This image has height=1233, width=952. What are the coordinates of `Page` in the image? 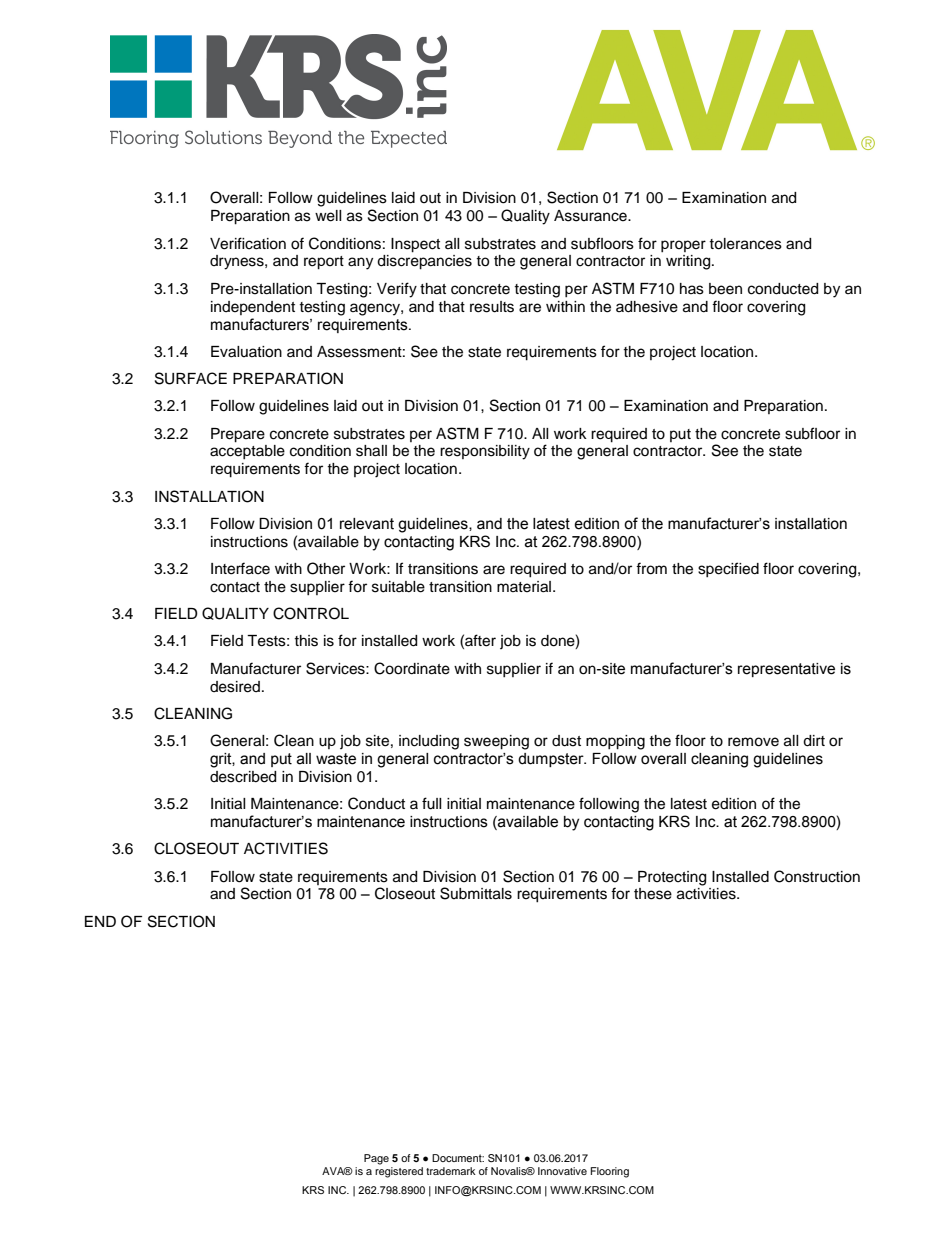 It's located at (376, 1159).
